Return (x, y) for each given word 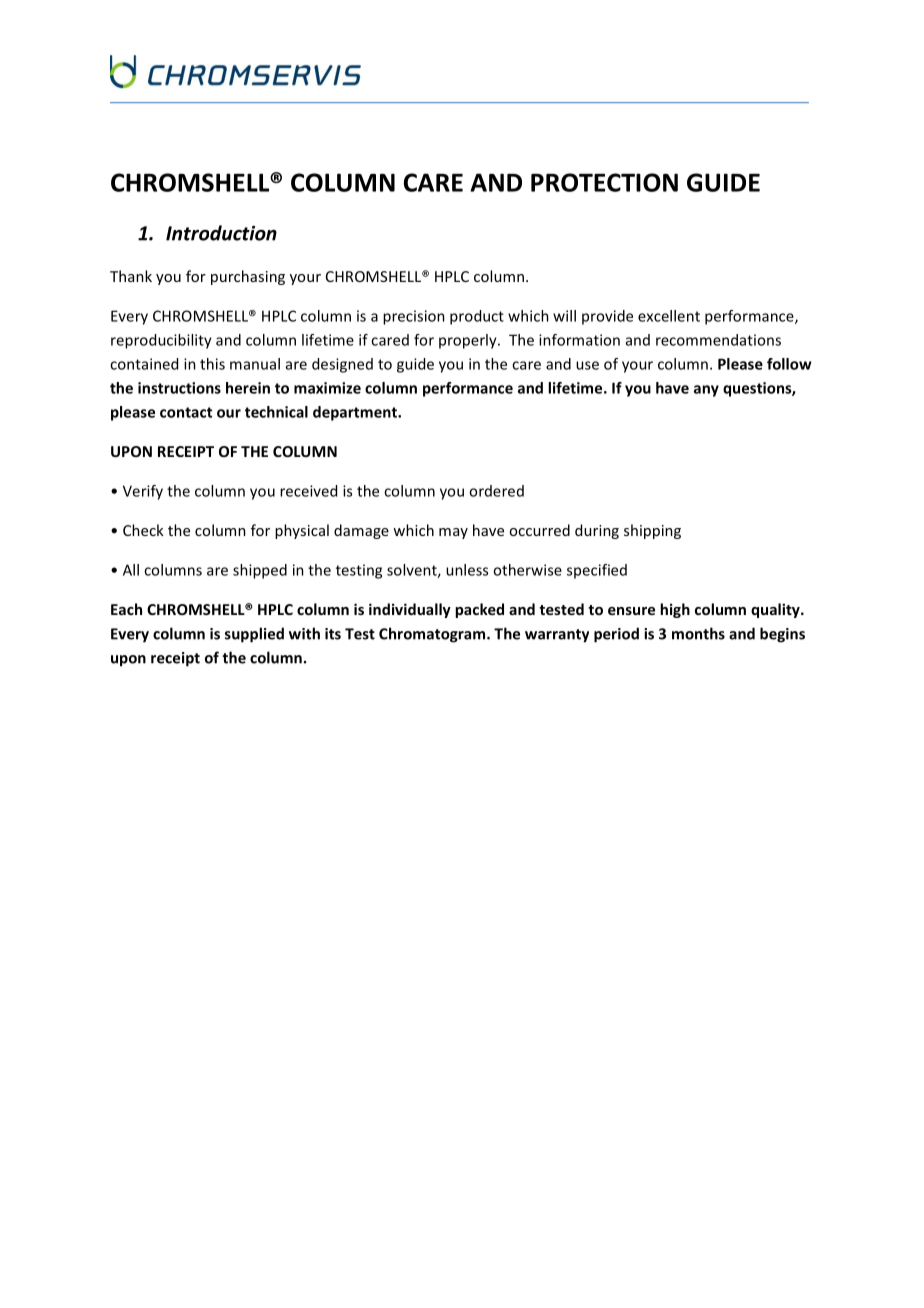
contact (186, 412)
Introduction (221, 233)
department (356, 413)
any (706, 391)
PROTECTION (604, 182)
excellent (669, 316)
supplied (254, 635)
